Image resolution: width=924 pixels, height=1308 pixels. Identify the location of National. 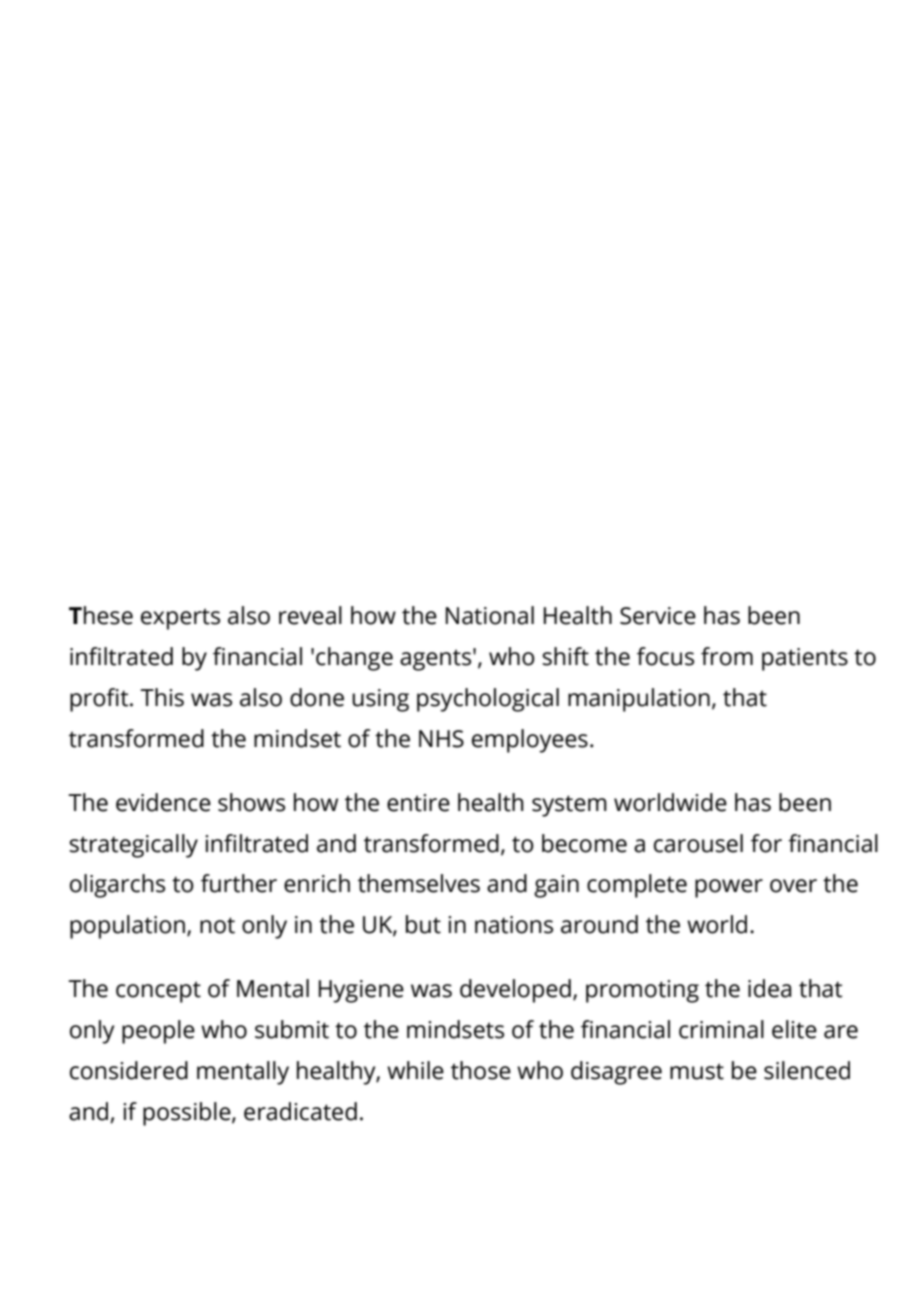
(490, 615).
